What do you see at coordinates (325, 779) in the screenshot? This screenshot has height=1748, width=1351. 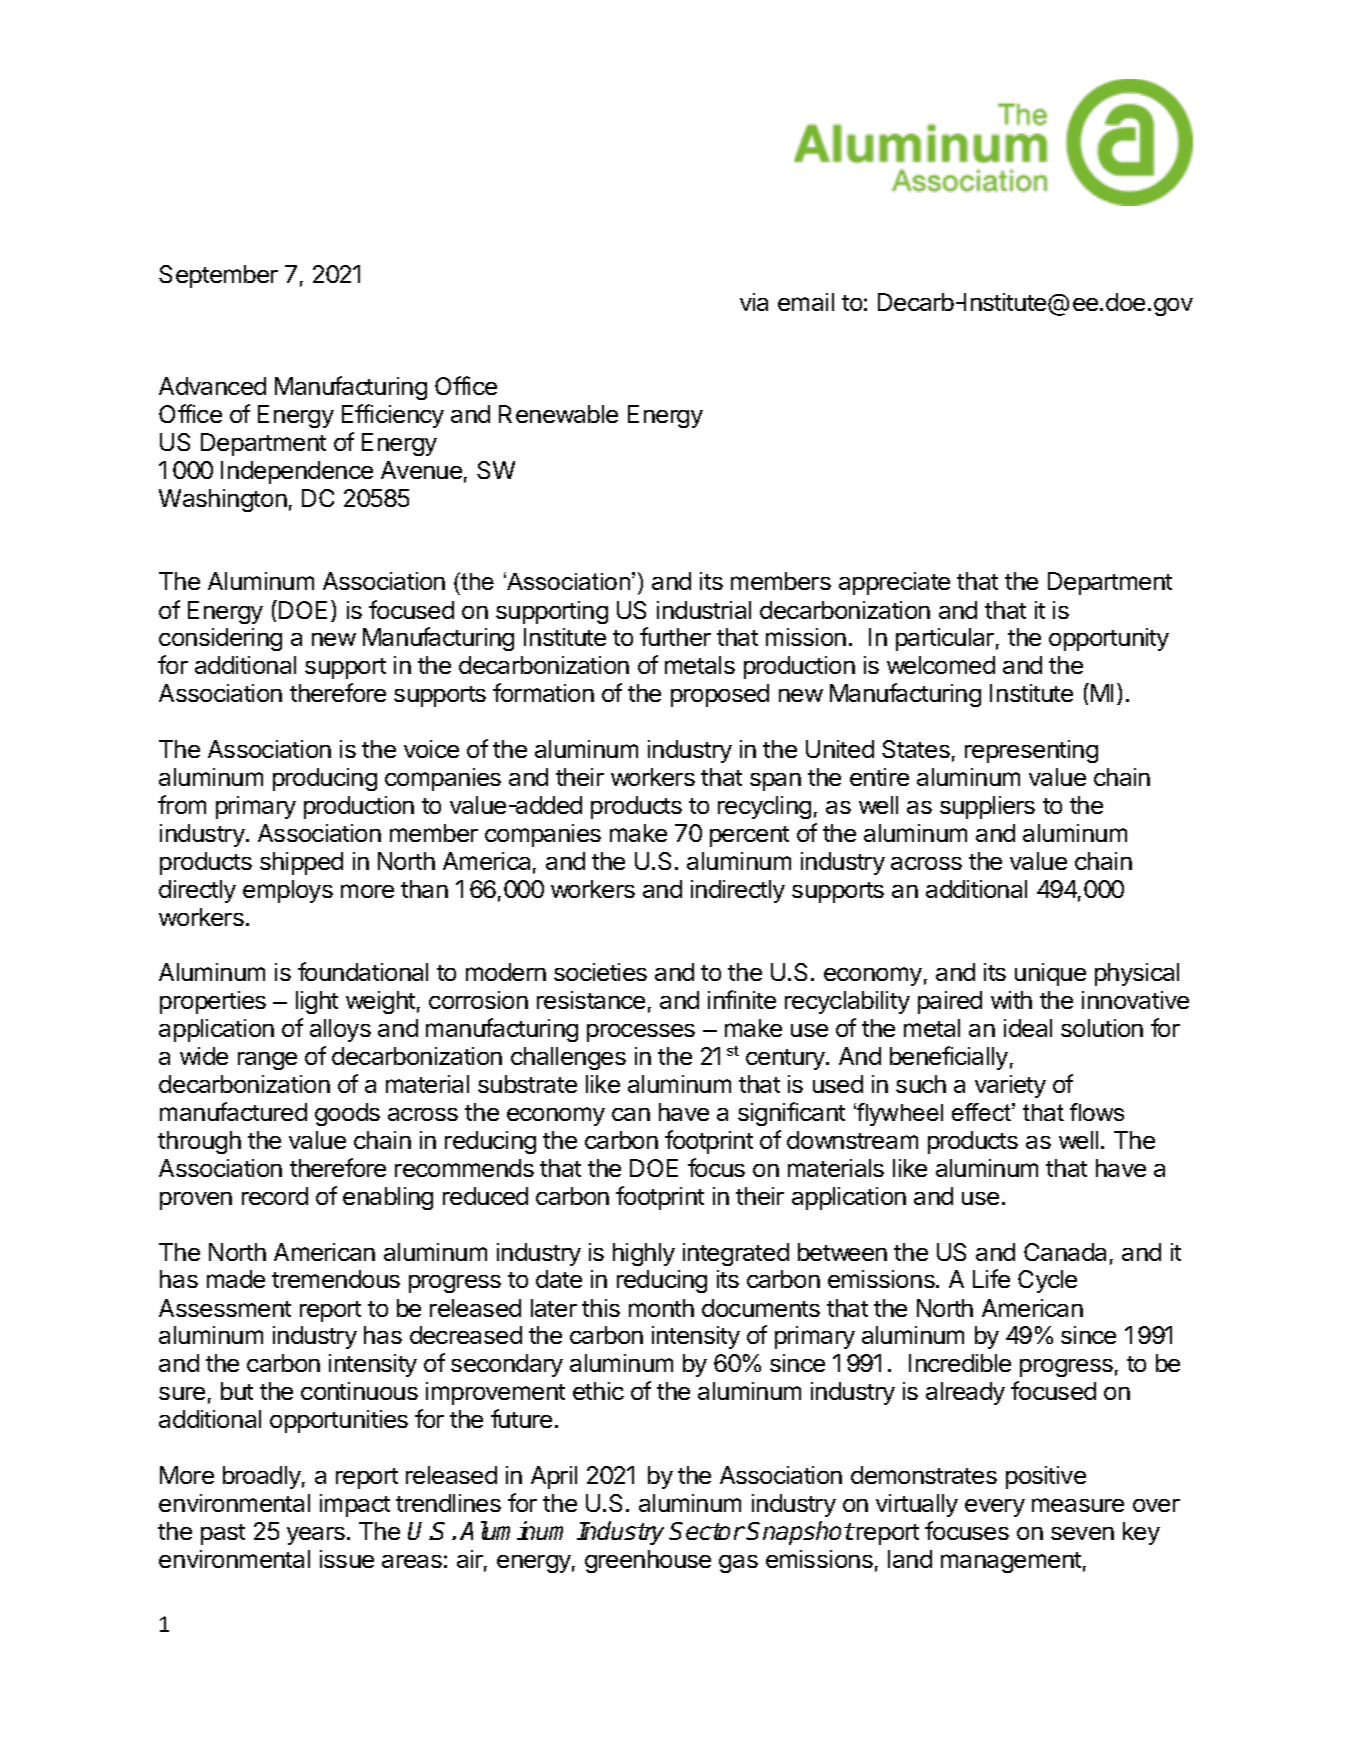 I see `producing` at bounding box center [325, 779].
